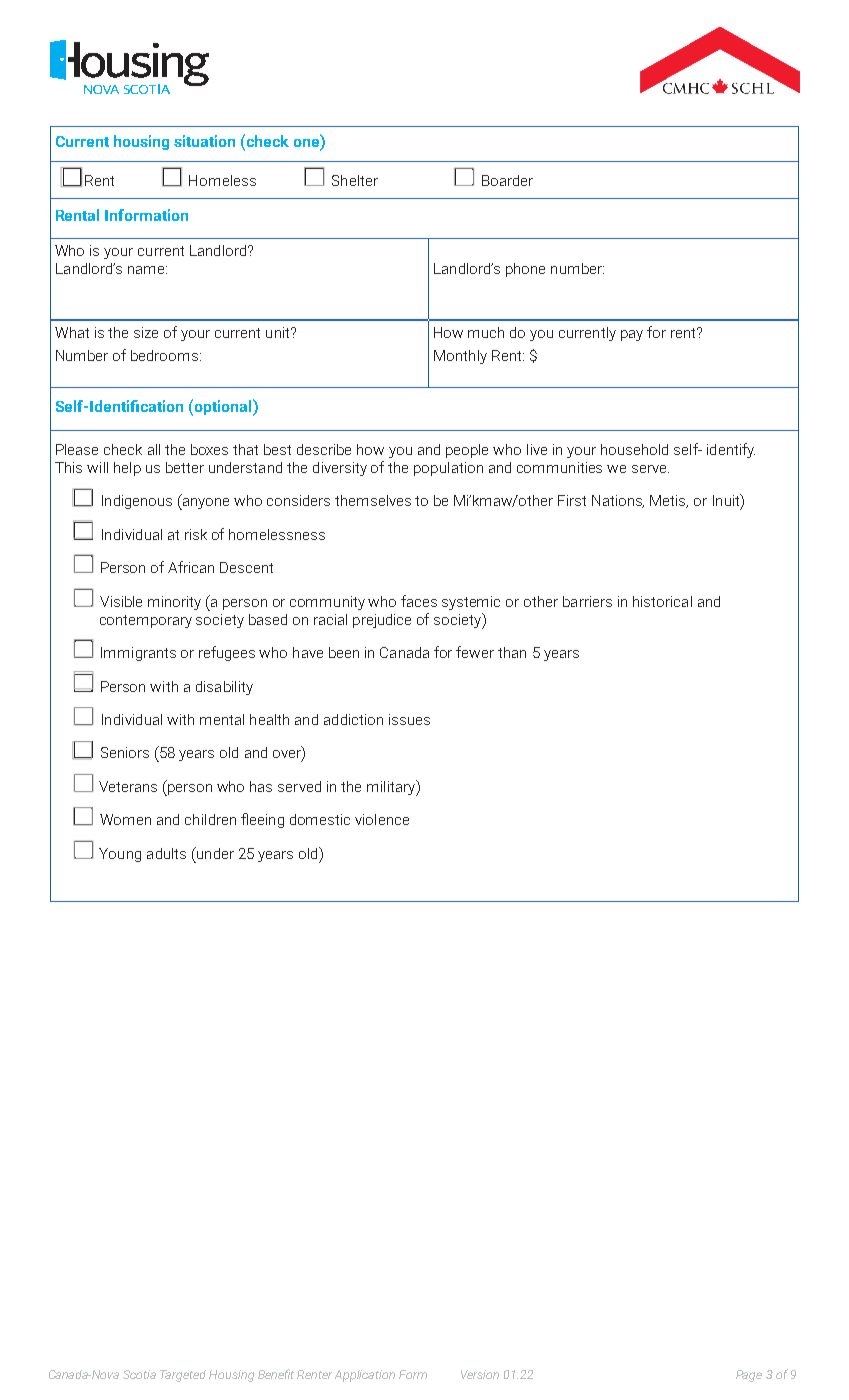 Image resolution: width=849 pixels, height=1400 pixels. What do you see at coordinates (125, 752) in the screenshot?
I see `Seniors` at bounding box center [125, 752].
